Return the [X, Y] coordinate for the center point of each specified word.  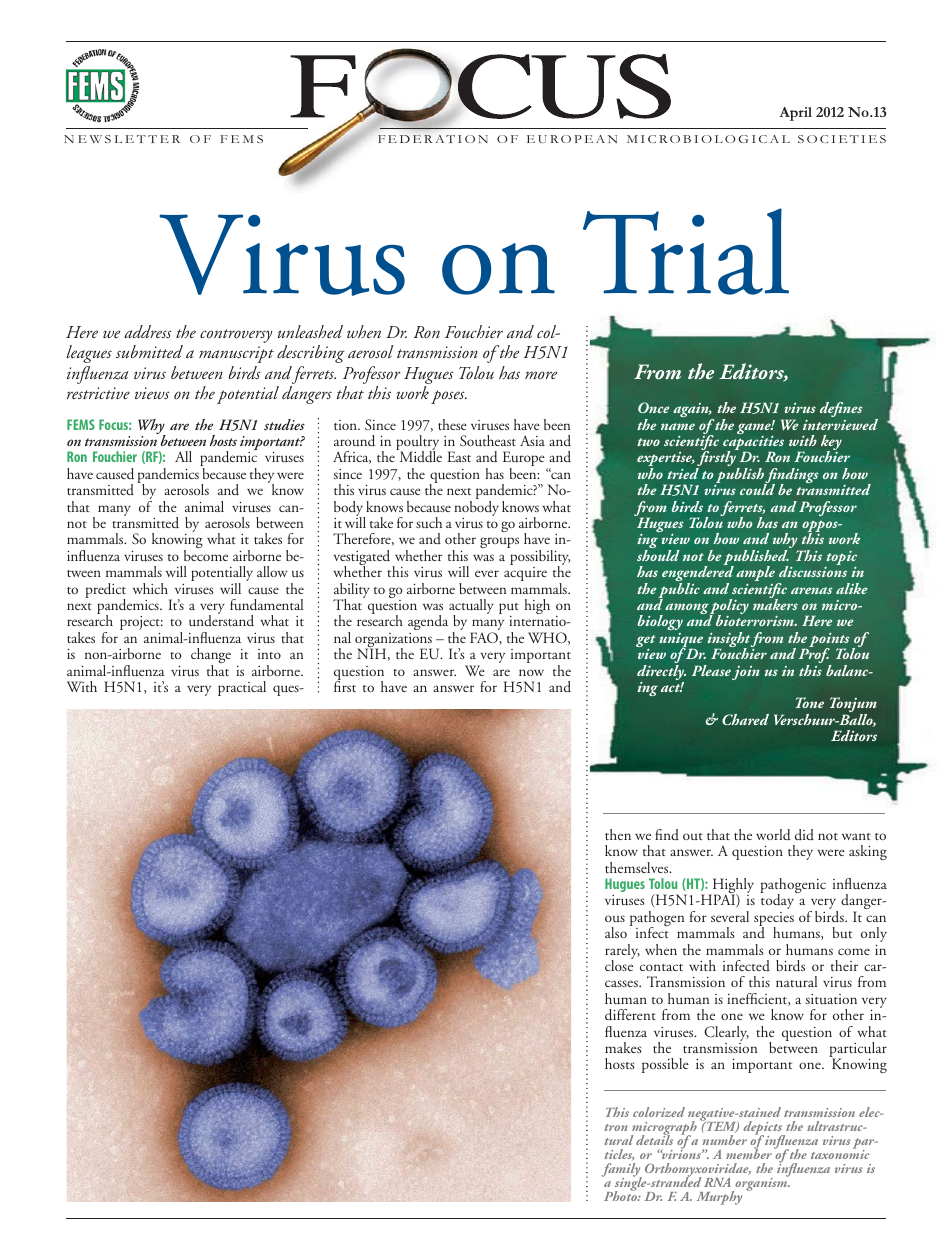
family [621, 1171]
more [541, 375]
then [618, 834]
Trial [686, 251]
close [619, 964]
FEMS [81, 424]
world [773, 835]
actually [471, 608]
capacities [753, 444]
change [211, 657]
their [844, 965]
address [148, 331]
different [630, 1015]
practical [242, 688]
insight [728, 641]
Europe [524, 460]
